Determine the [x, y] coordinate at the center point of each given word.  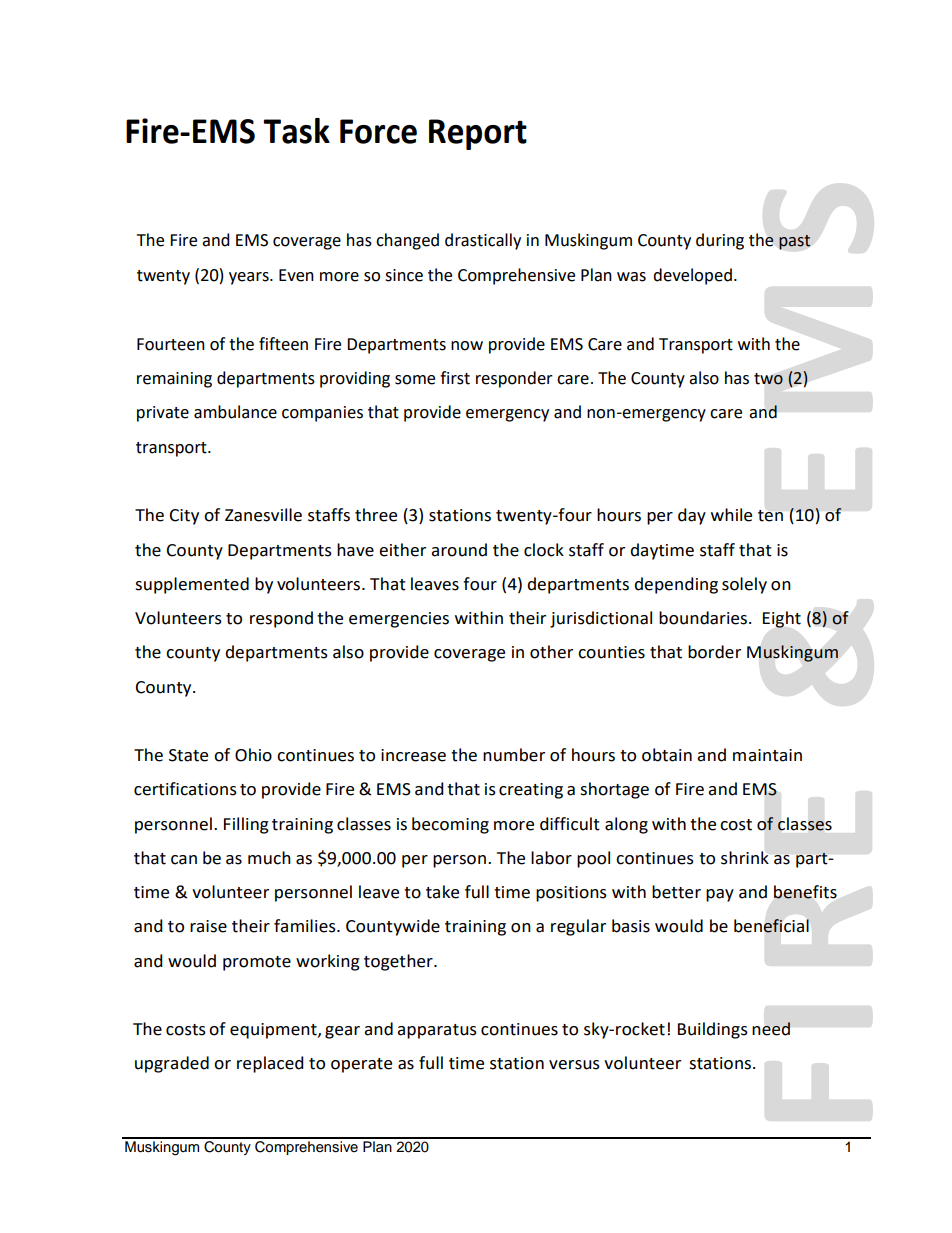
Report [478, 134]
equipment [274, 1031]
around [459, 550]
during [720, 241]
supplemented [192, 585]
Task [296, 131]
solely [744, 585]
